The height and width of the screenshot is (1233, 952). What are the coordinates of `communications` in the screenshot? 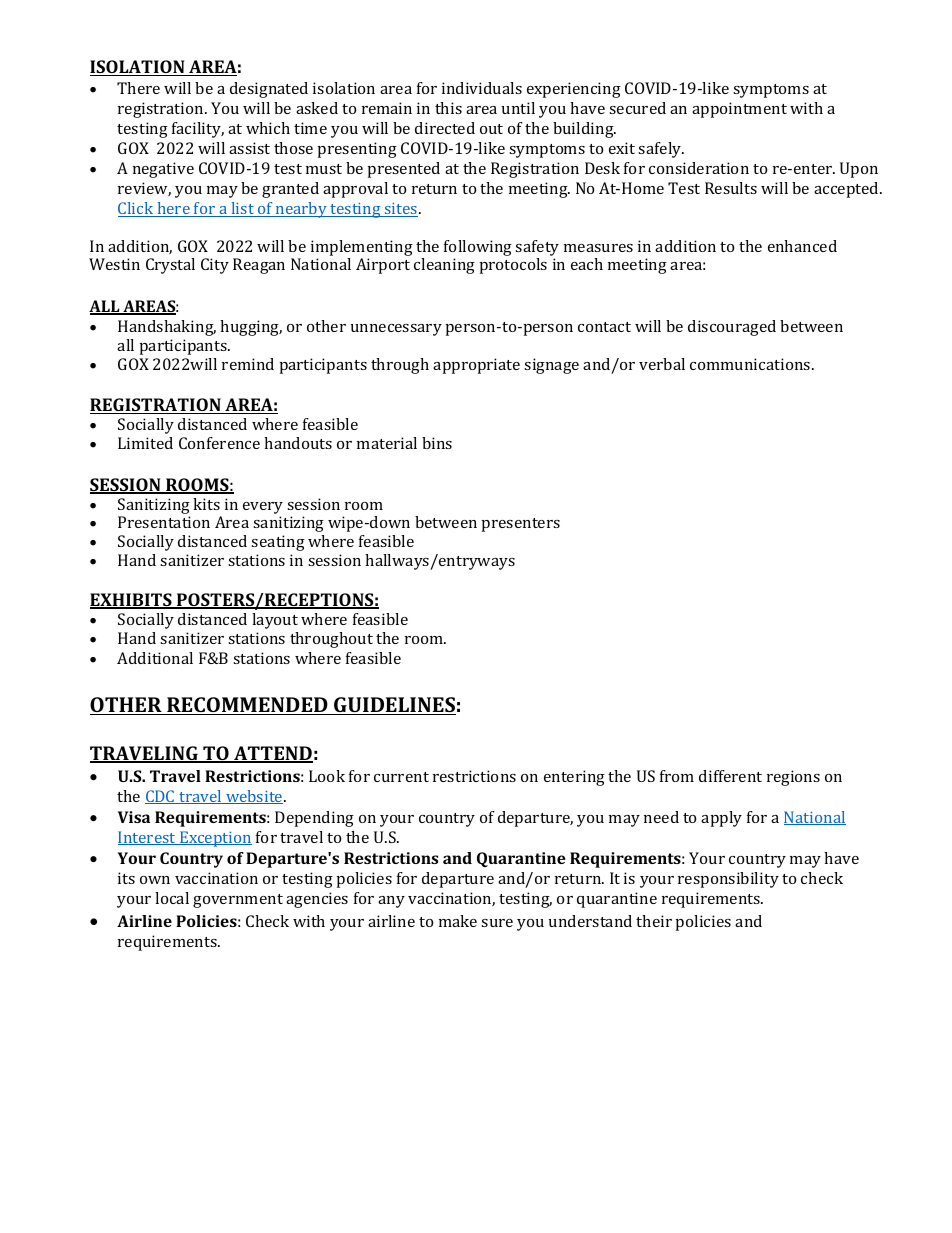 It's located at (751, 364).
